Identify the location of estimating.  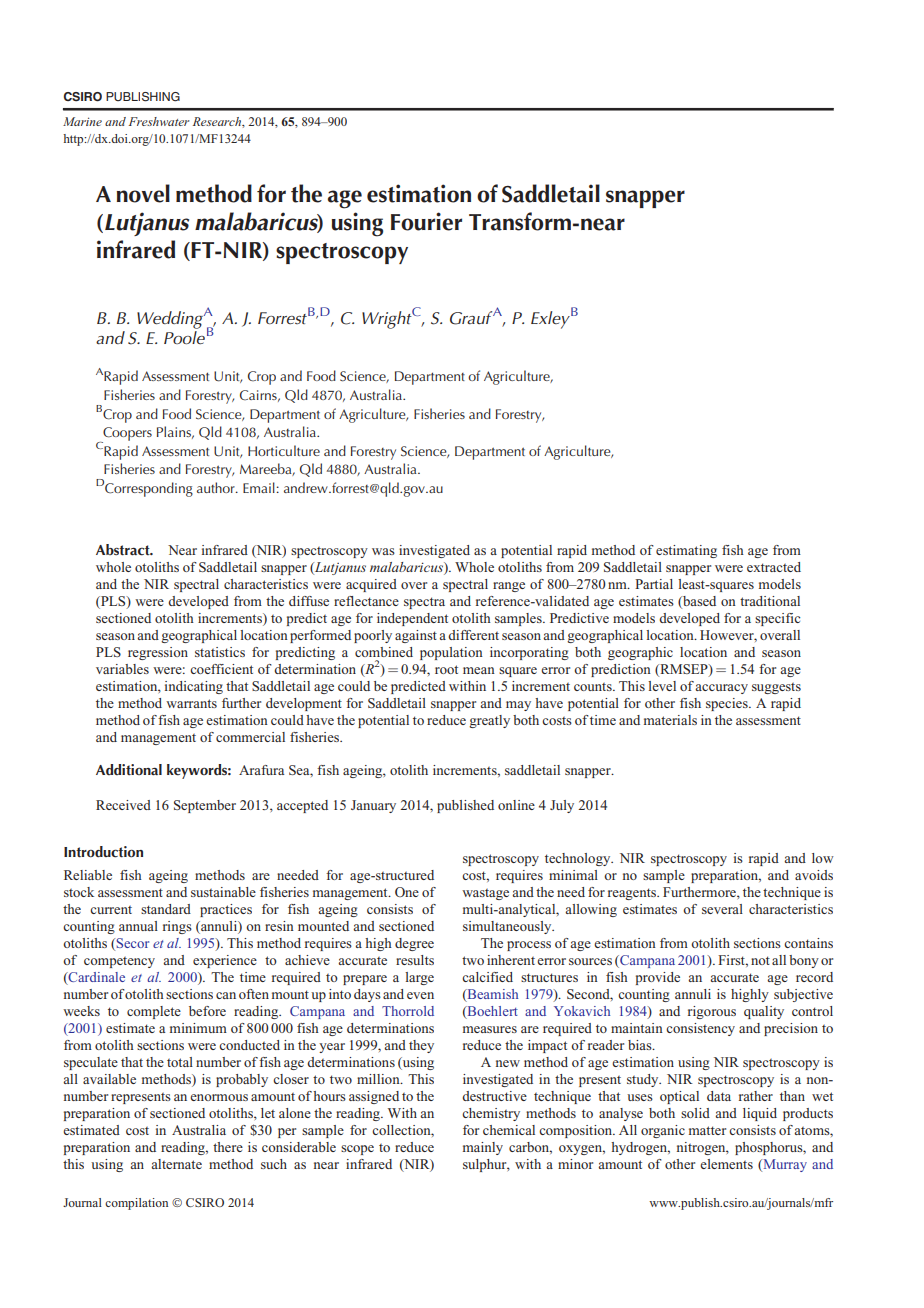
(686, 551).
